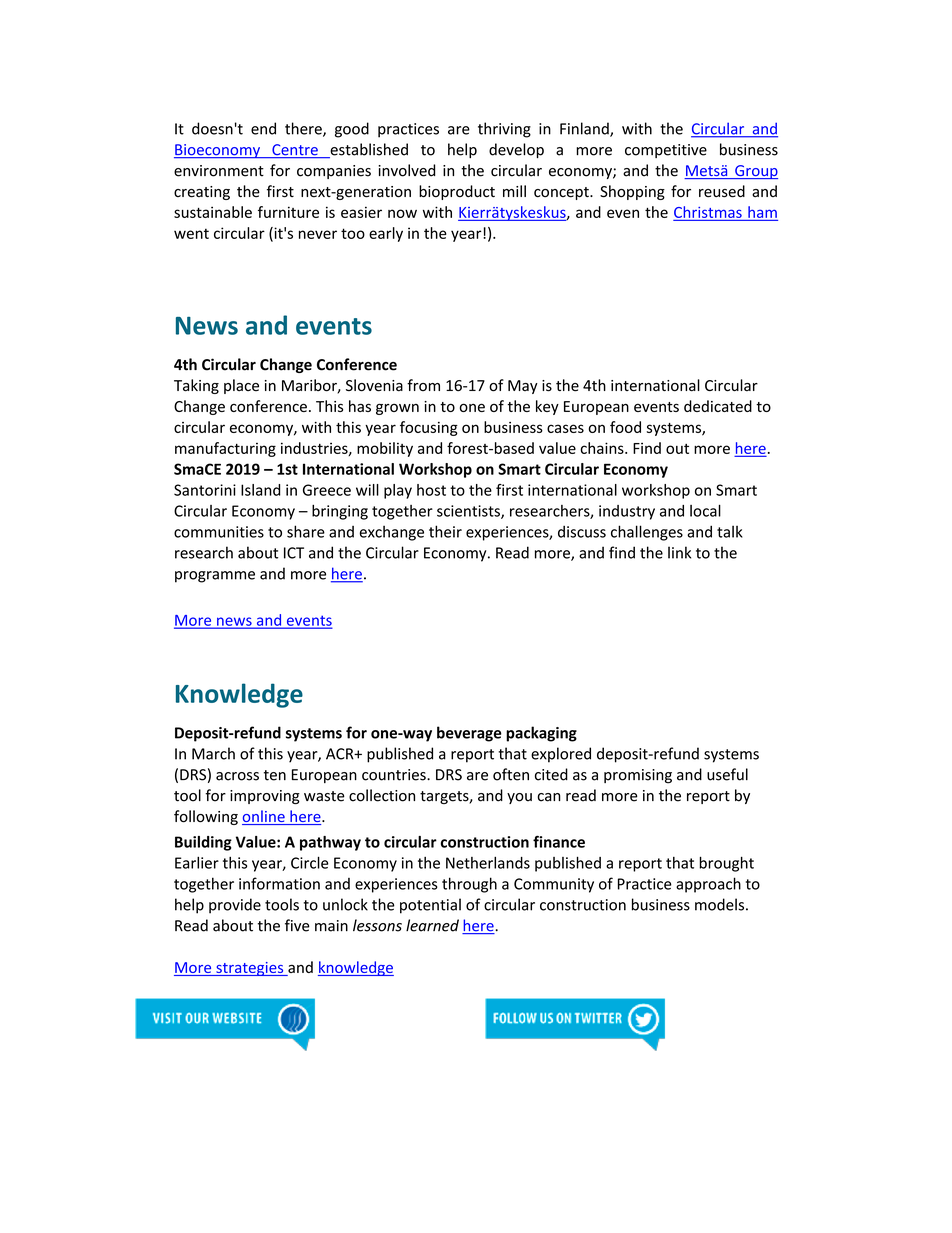 The height and width of the page is (1233, 952). What do you see at coordinates (294, 553) in the page?
I see `ICT` at bounding box center [294, 553].
